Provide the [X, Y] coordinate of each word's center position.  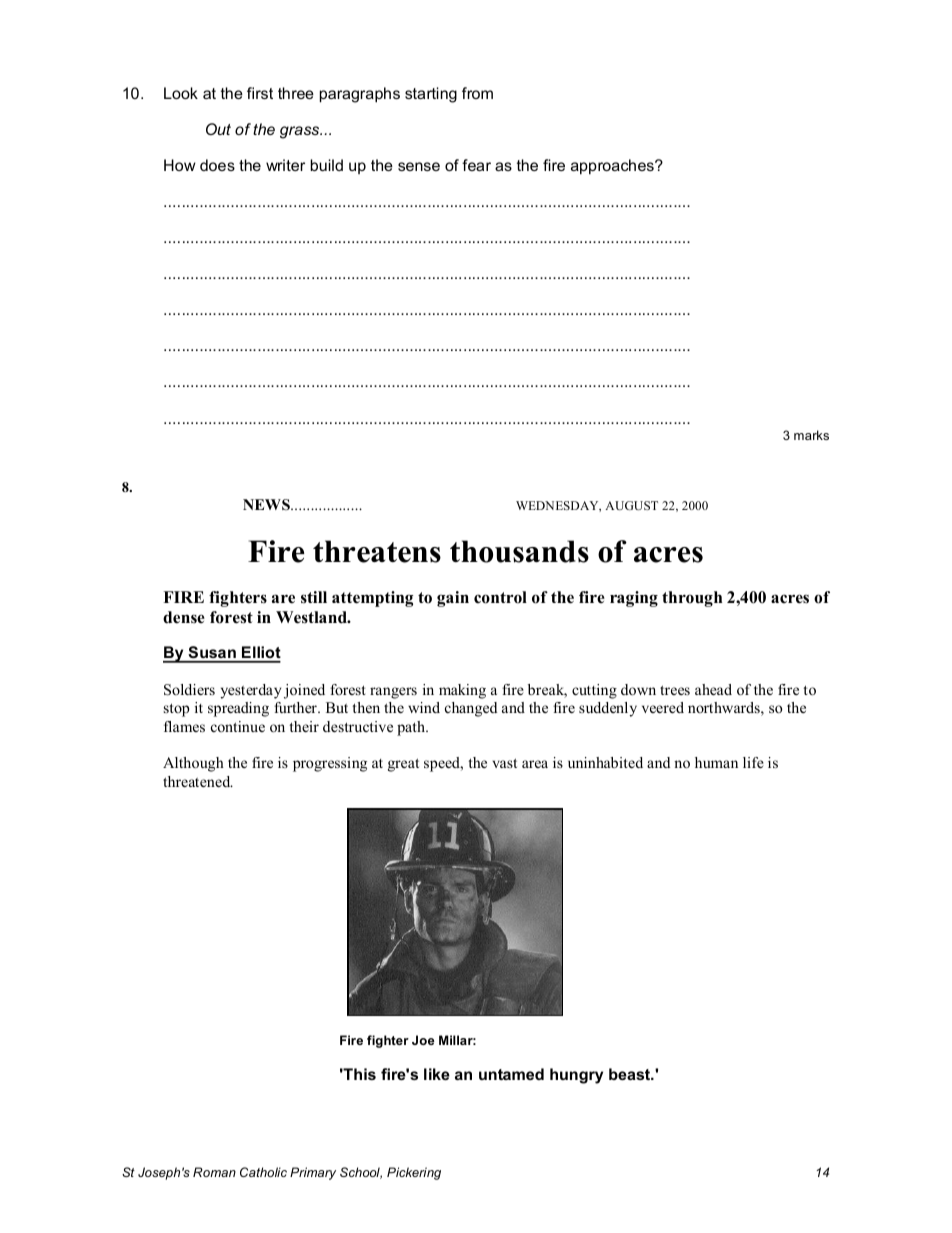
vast [504, 763]
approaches [613, 166]
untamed [511, 1074]
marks [811, 435]
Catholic [263, 1172]
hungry [576, 1076]
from [477, 93]
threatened [198, 781]
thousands [519, 551]
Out [218, 129]
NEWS [267, 504]
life [753, 762]
